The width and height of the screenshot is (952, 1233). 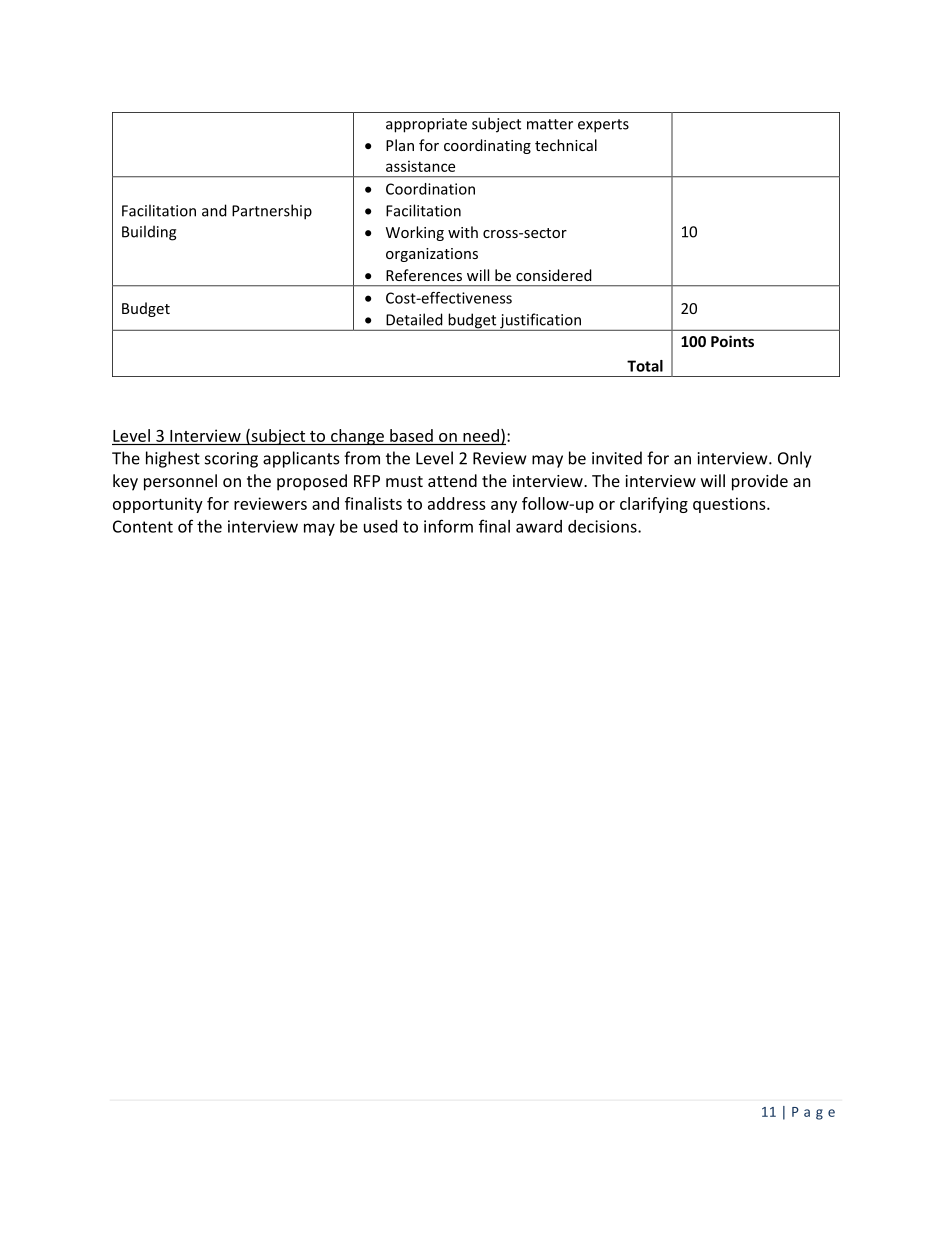 I want to click on justification, so click(x=541, y=322).
